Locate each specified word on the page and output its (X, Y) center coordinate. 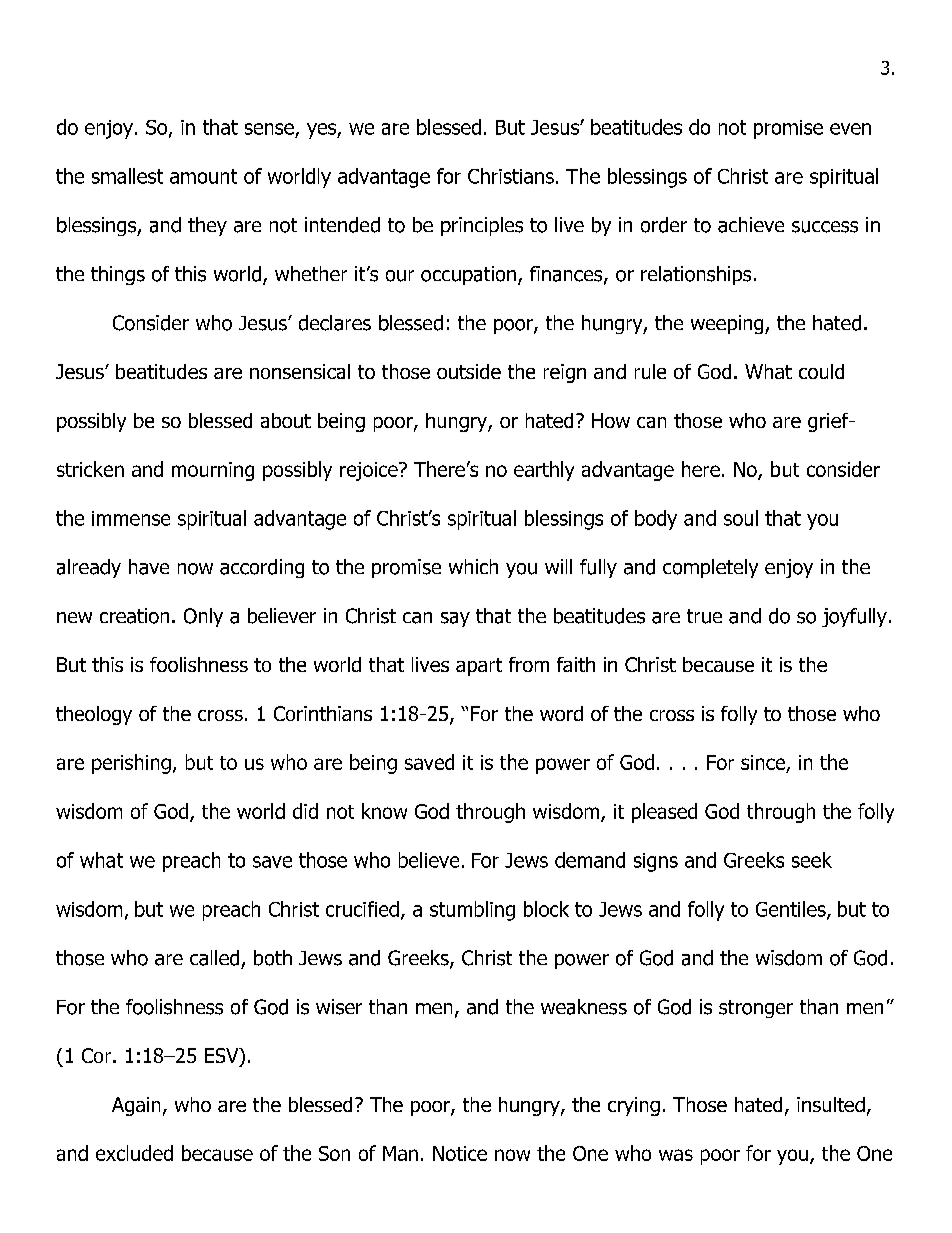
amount (203, 176)
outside (469, 371)
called (214, 958)
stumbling (472, 911)
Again (136, 1106)
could (821, 371)
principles (482, 226)
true (704, 616)
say (455, 619)
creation (134, 616)
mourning (213, 471)
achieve (751, 225)
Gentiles (792, 910)
